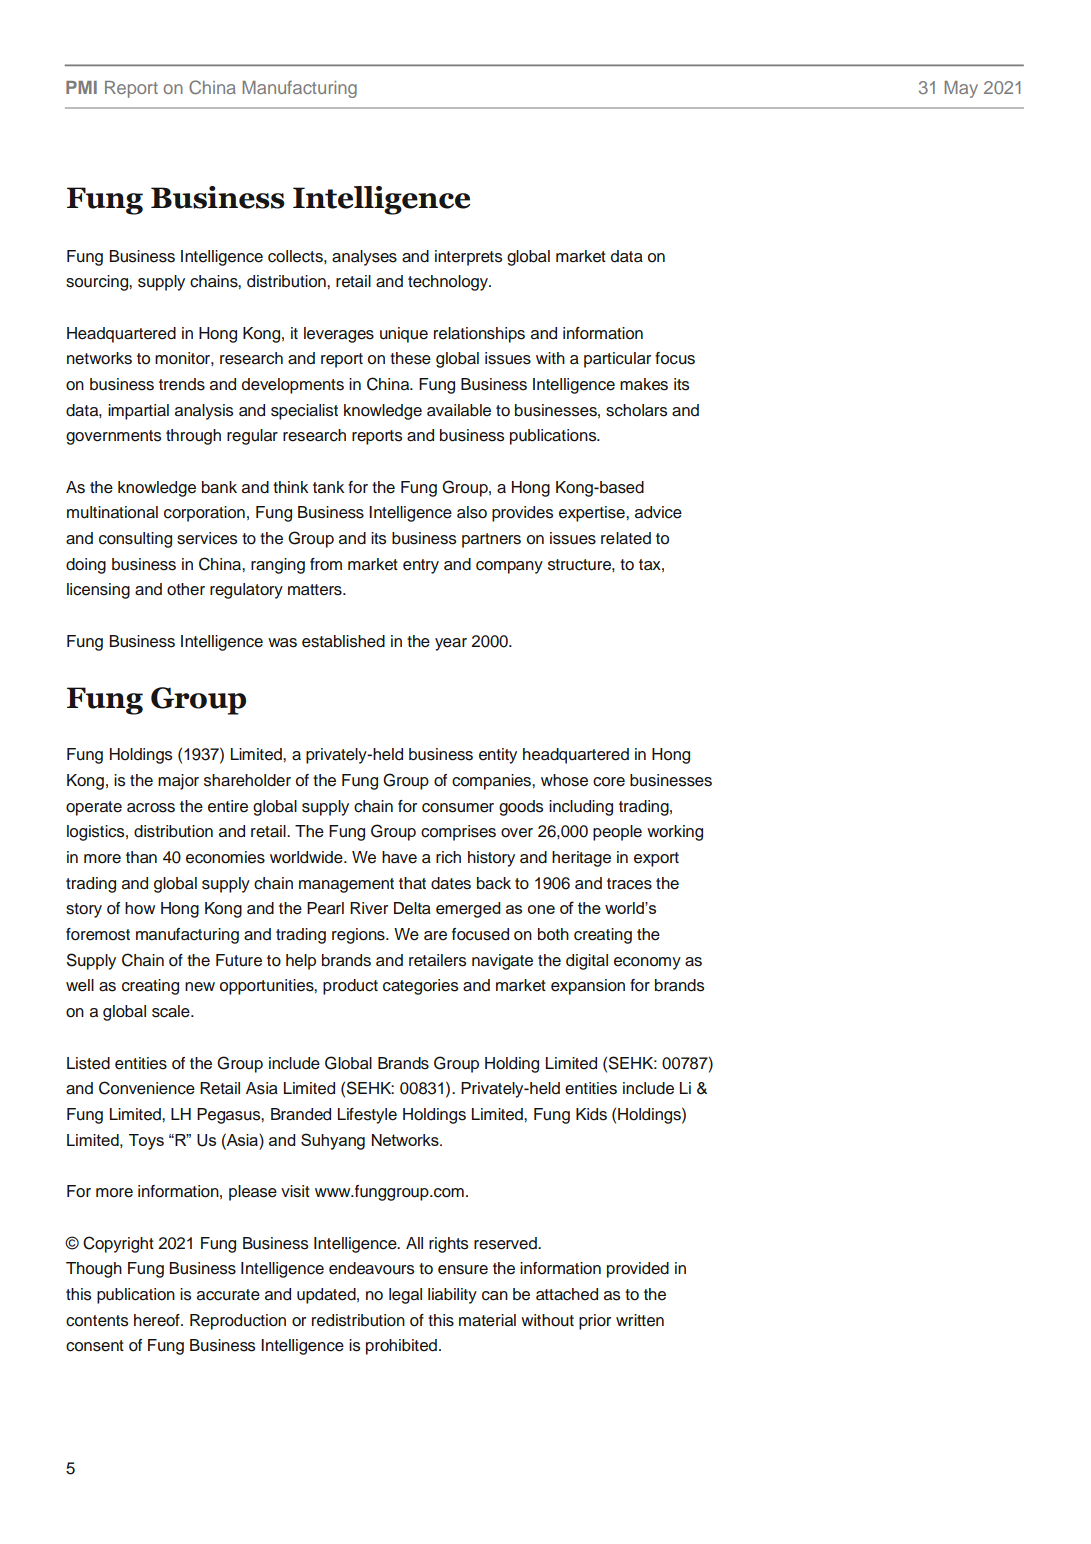 The width and height of the screenshot is (1091, 1544). Describe the element at coordinates (158, 1320) in the screenshot. I see `hereof` at that location.
